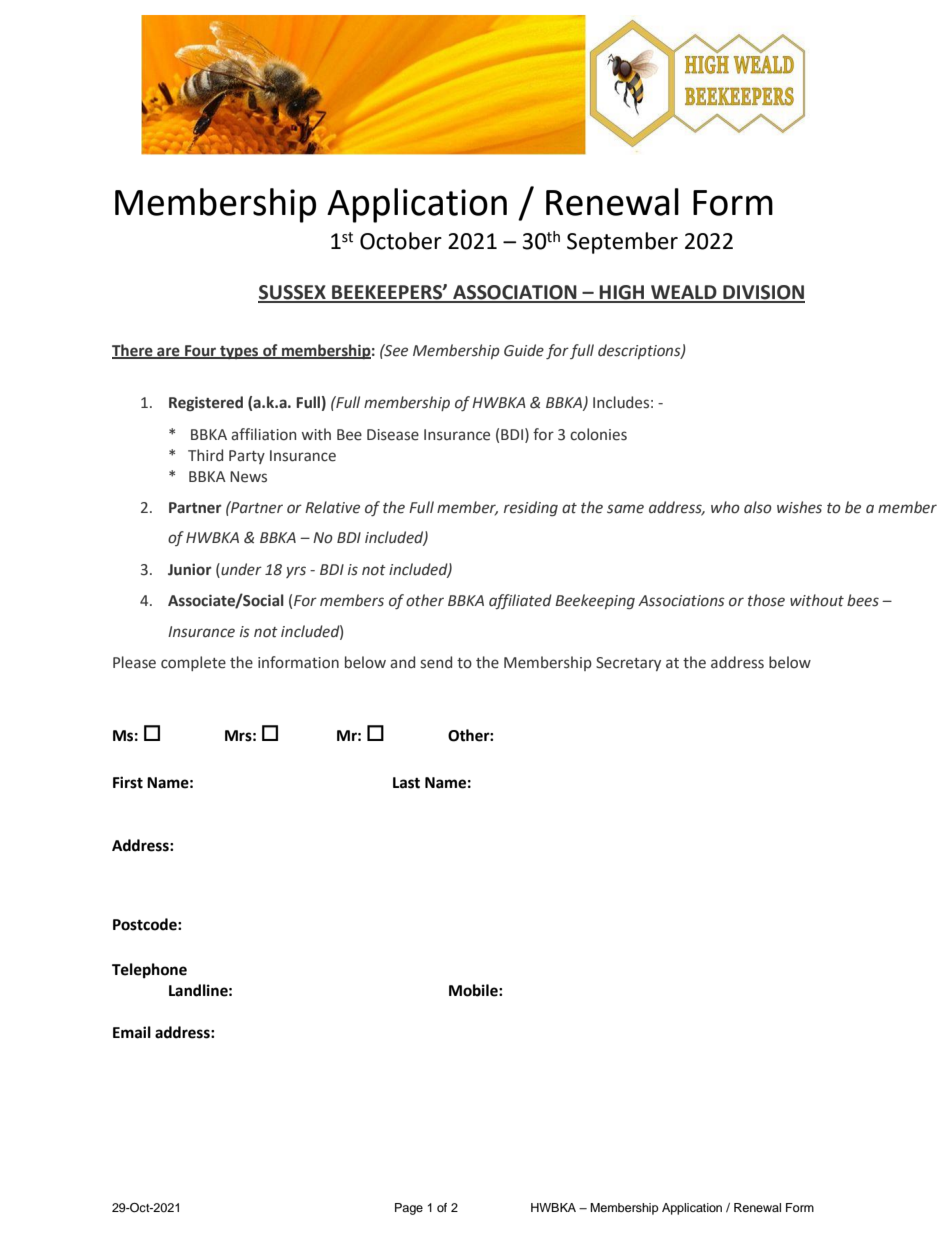 The height and width of the screenshot is (1233, 952). Describe the element at coordinates (436, 662) in the screenshot. I see `send` at that location.
